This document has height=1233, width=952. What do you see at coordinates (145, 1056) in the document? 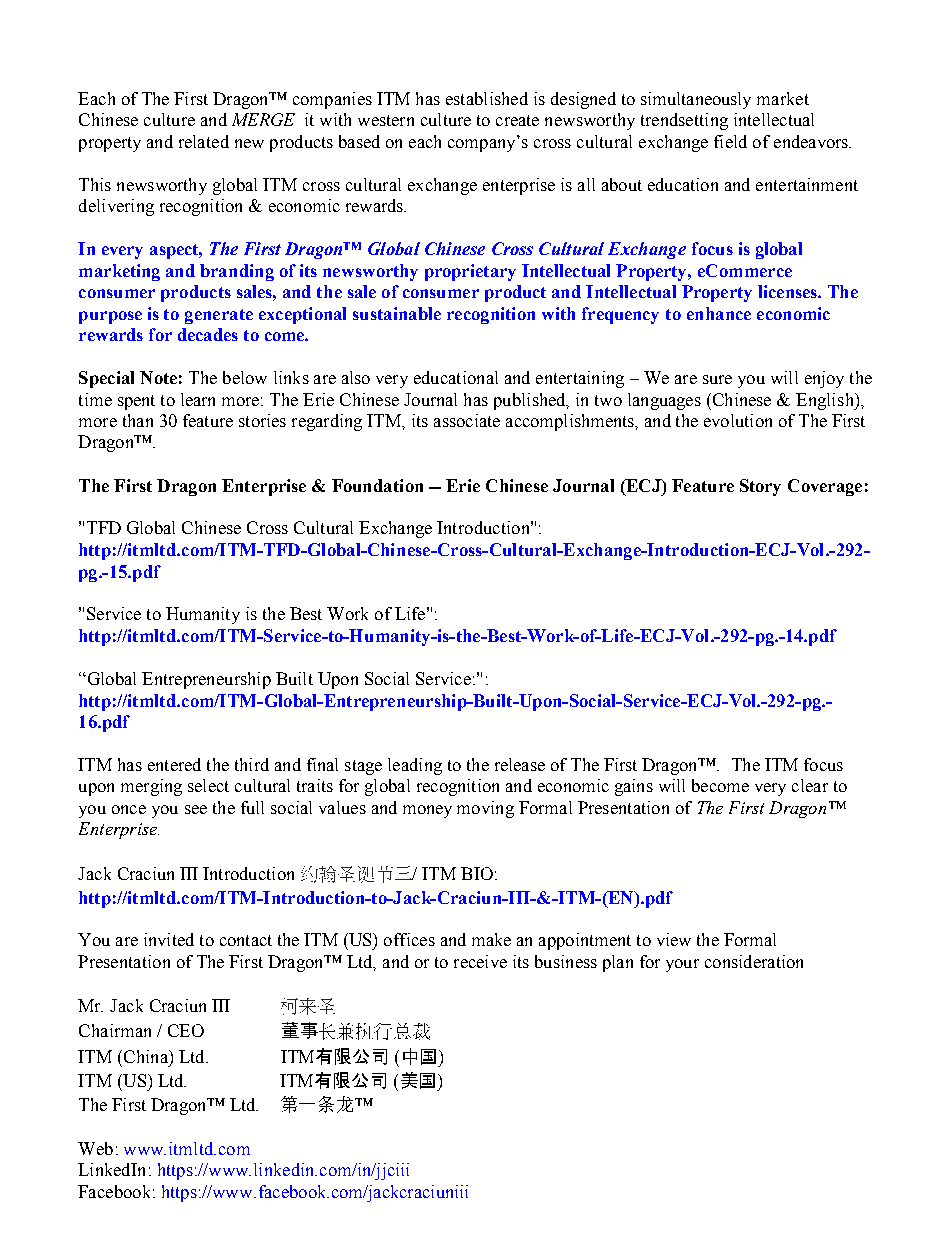
I see `China` at bounding box center [145, 1056].
